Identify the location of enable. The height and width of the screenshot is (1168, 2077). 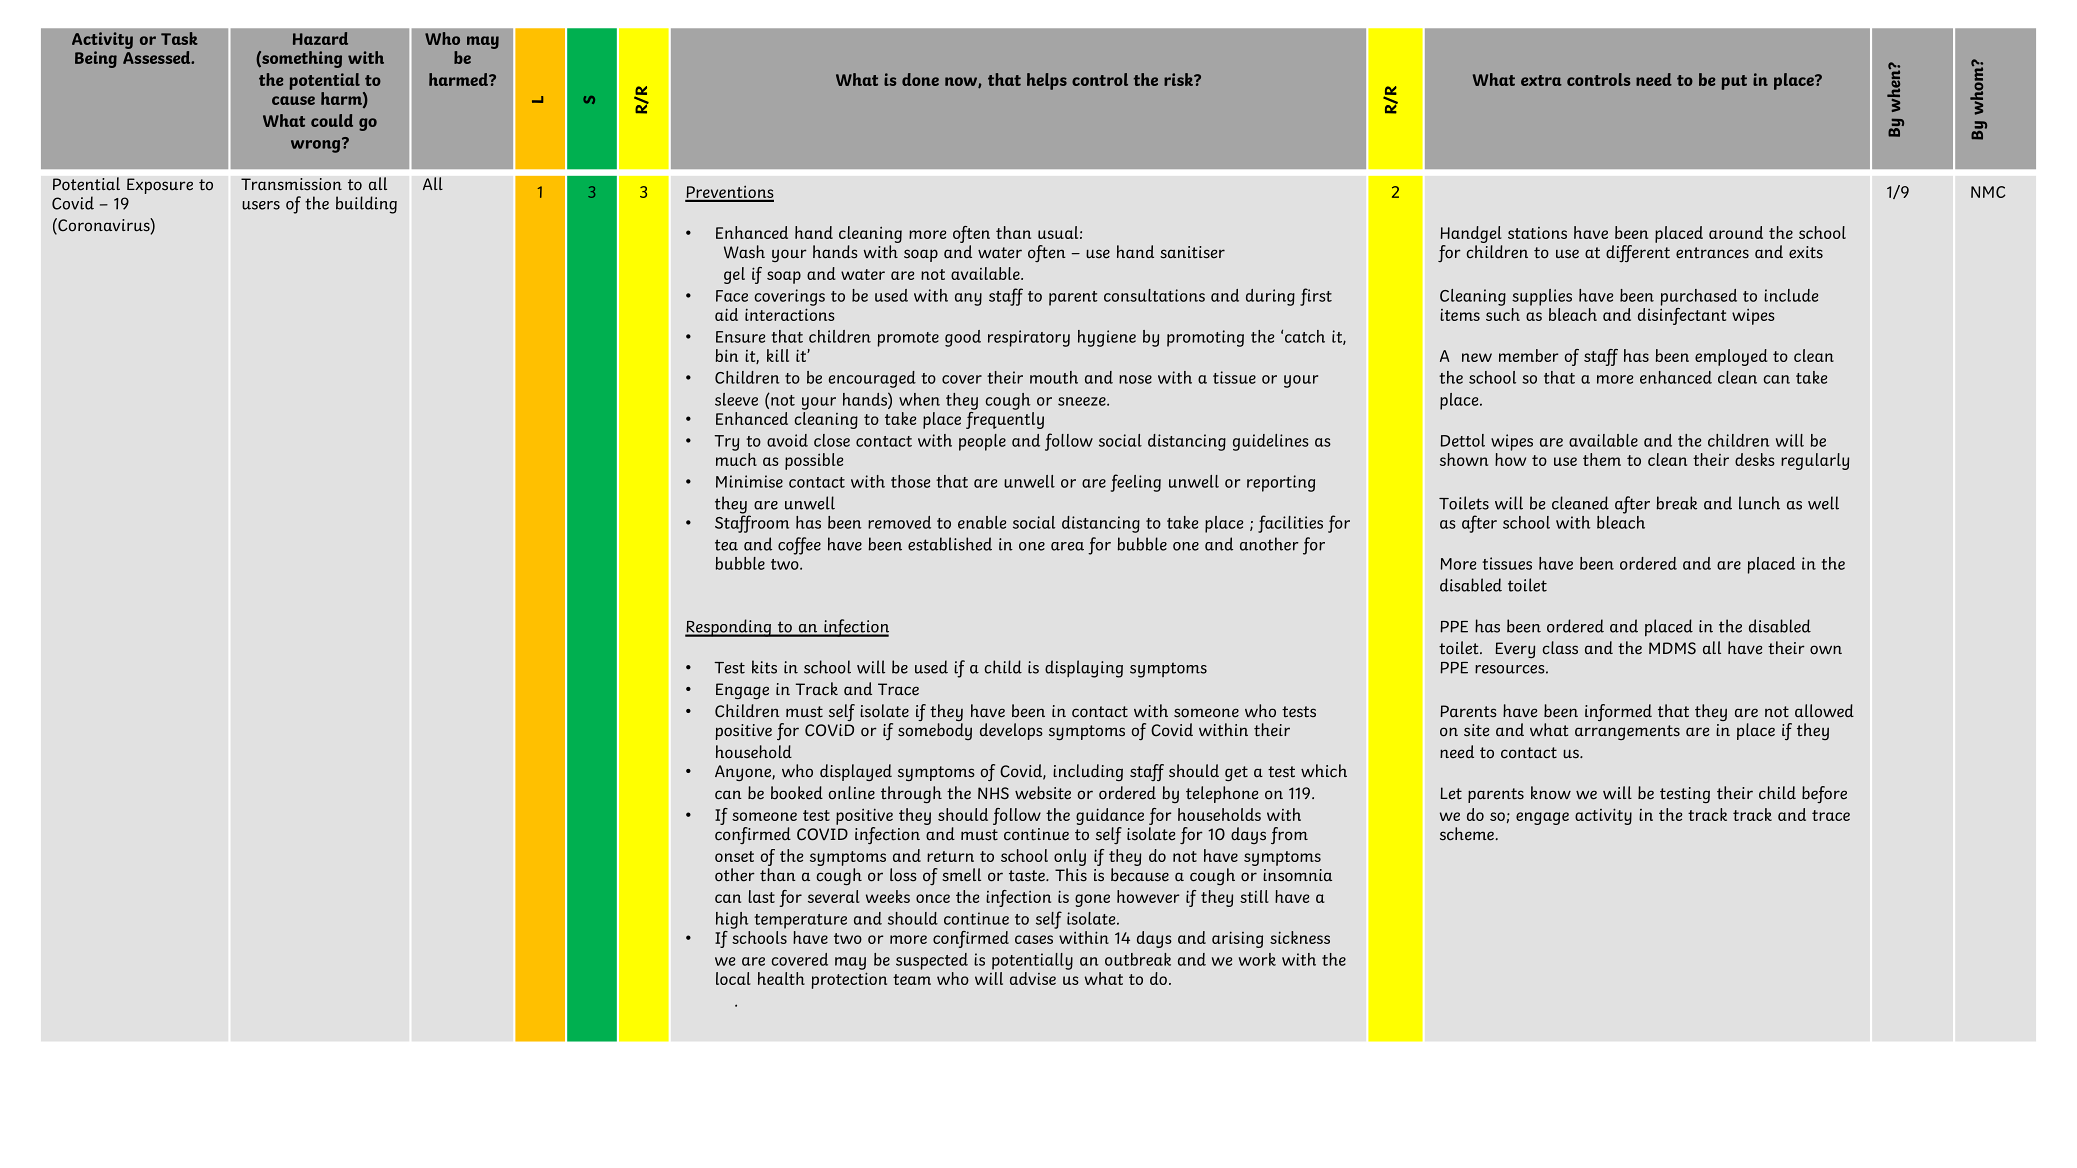
(982, 522).
